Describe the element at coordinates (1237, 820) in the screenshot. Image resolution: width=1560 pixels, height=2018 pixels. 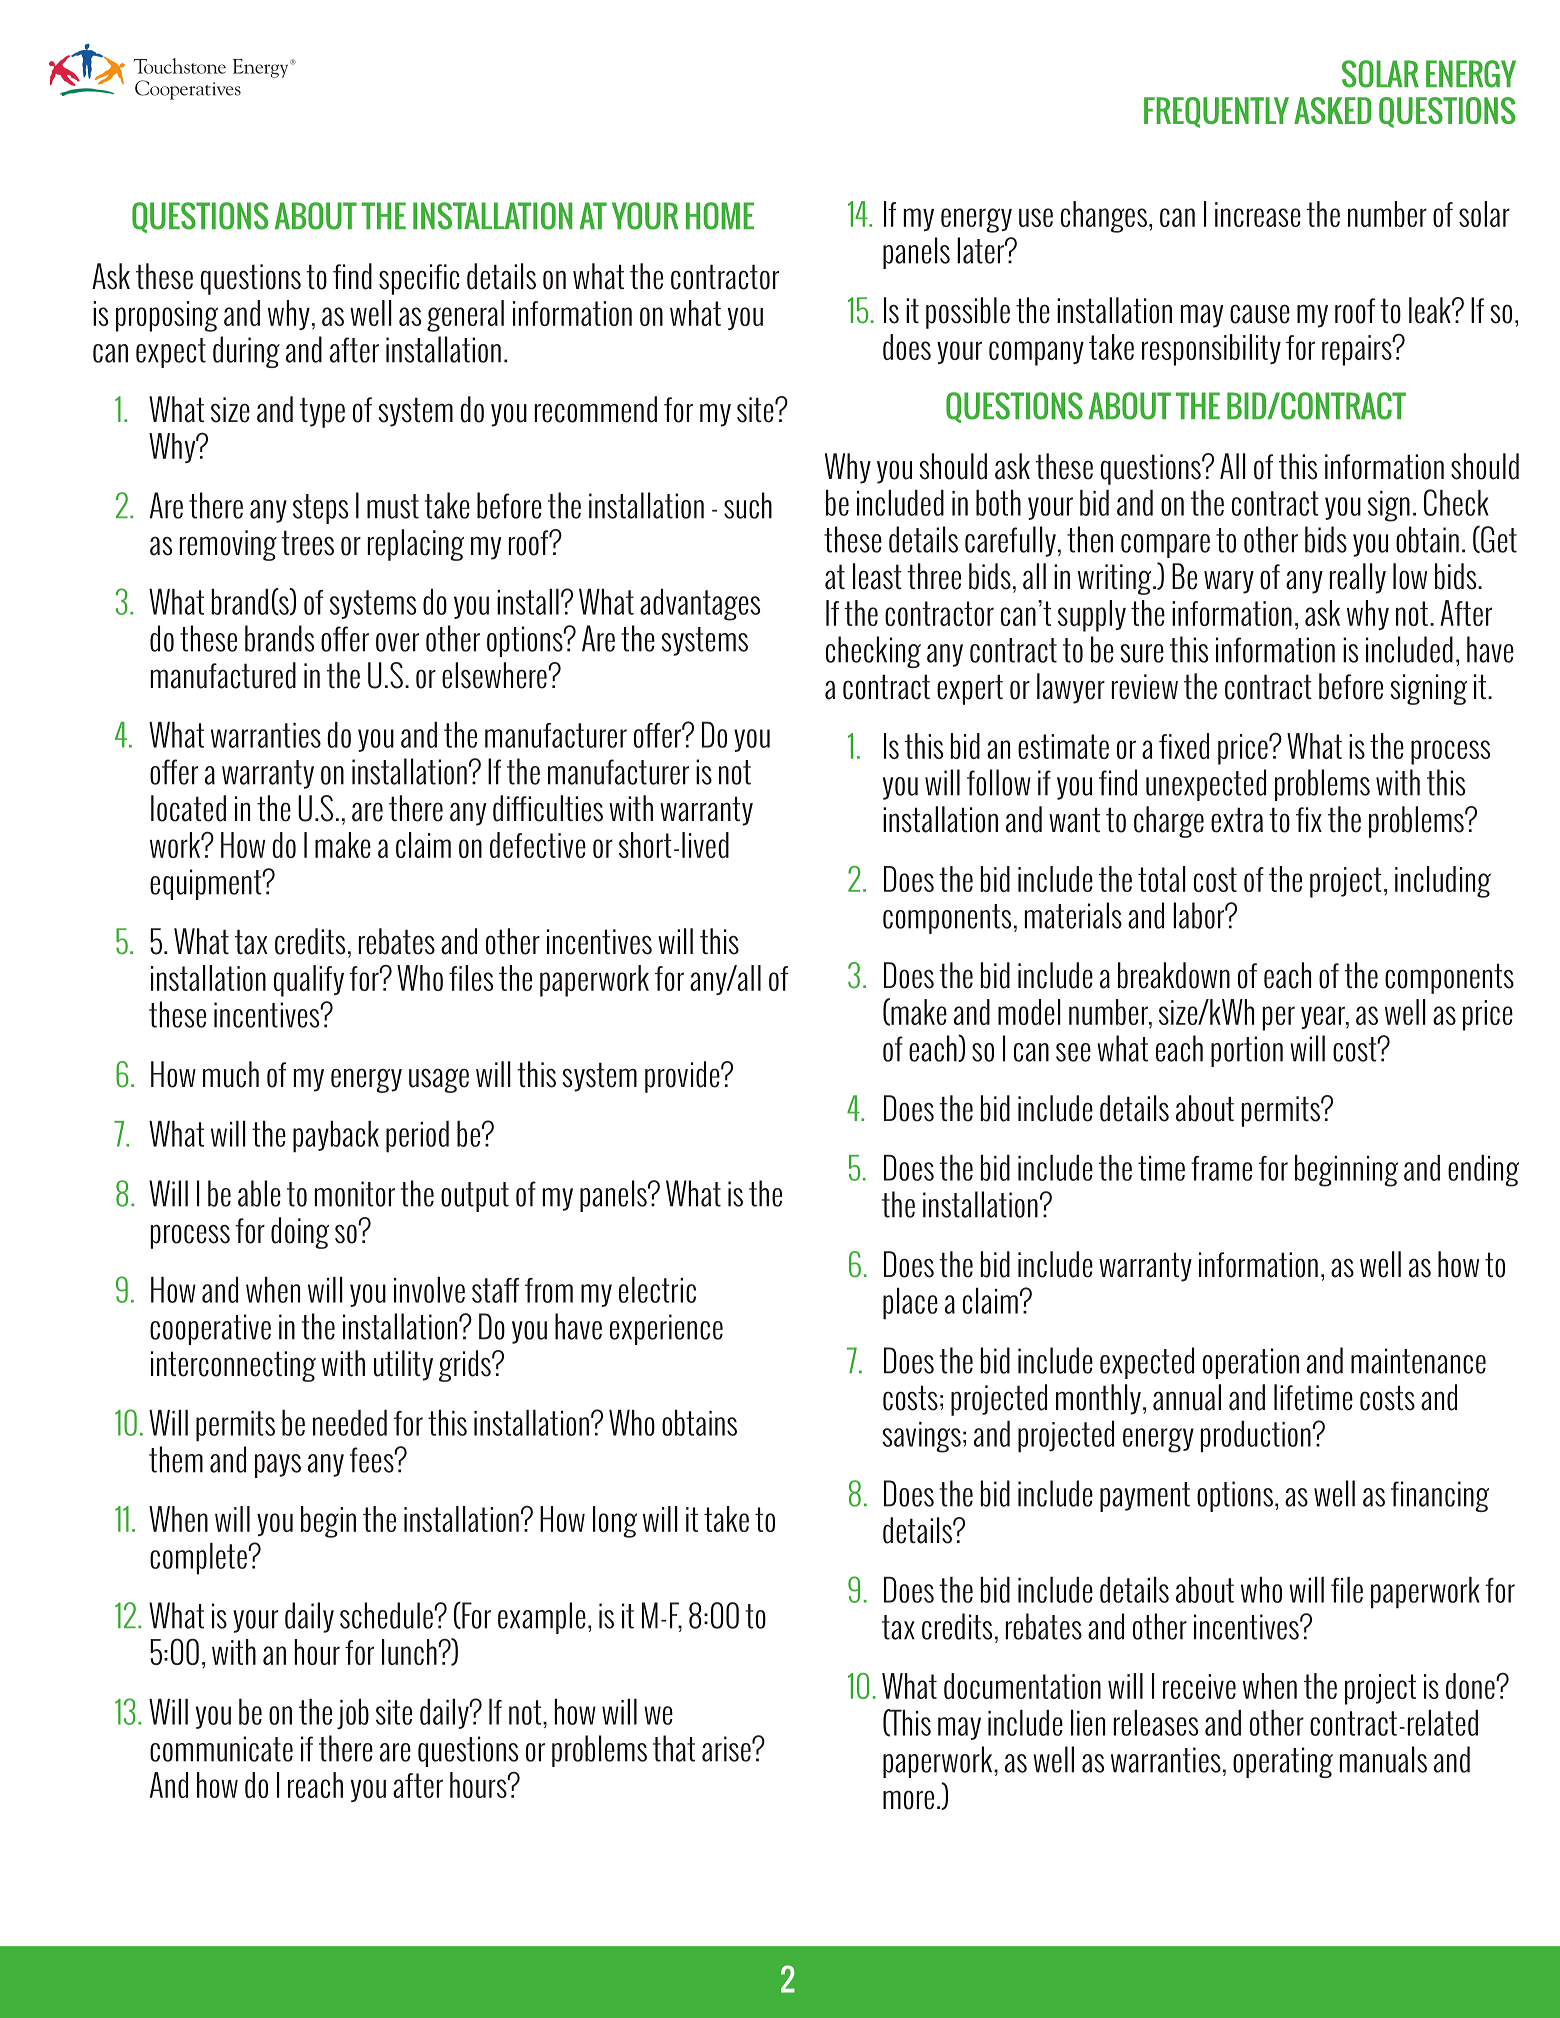
I see `extra` at that location.
